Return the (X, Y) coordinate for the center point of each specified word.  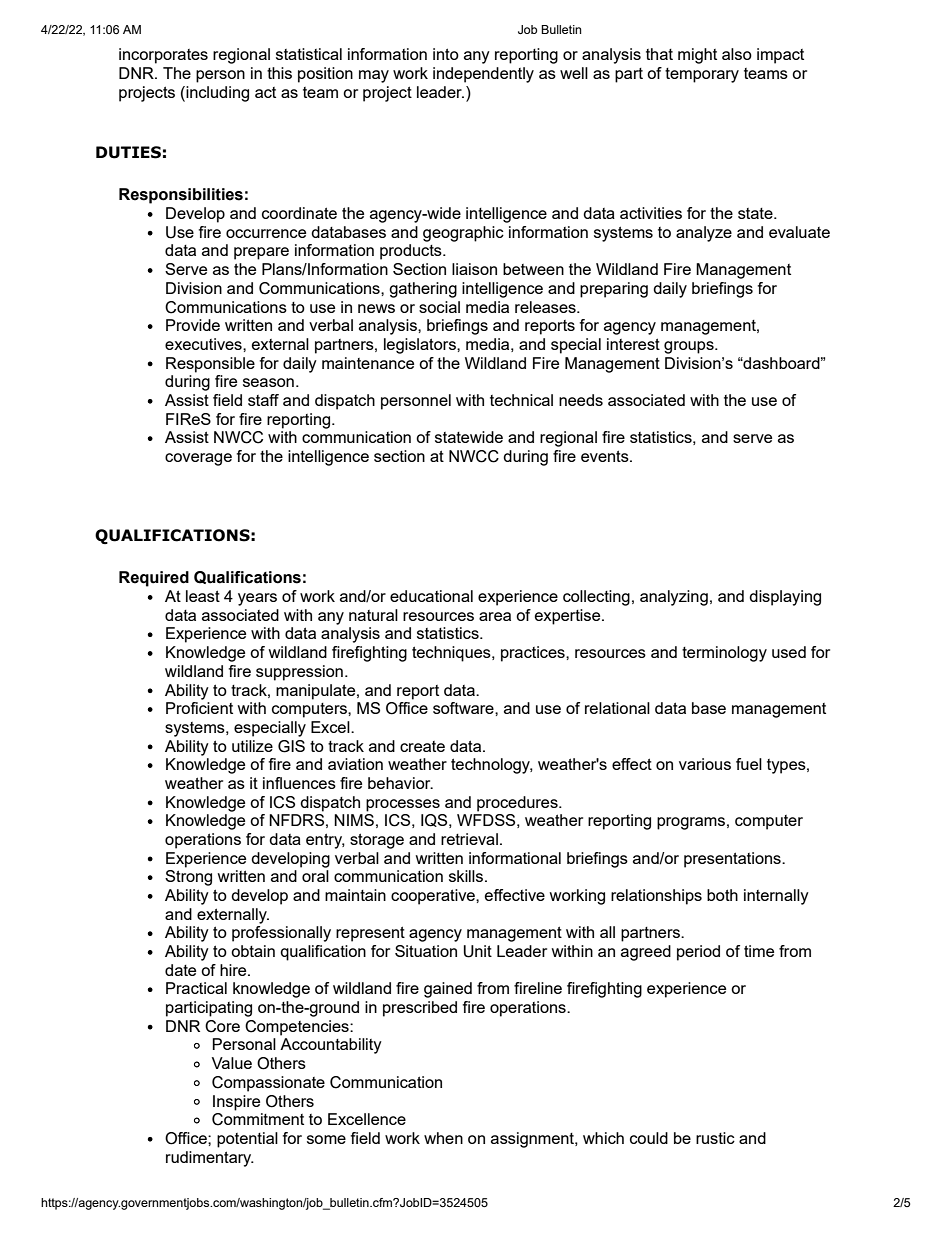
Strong (188, 878)
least (203, 596)
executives (204, 344)
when (443, 1138)
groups (690, 347)
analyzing (674, 598)
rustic (715, 1138)
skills (467, 876)
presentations (733, 860)
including (216, 94)
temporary (702, 75)
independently (483, 75)
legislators (421, 346)
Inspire (236, 1103)
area (495, 616)
